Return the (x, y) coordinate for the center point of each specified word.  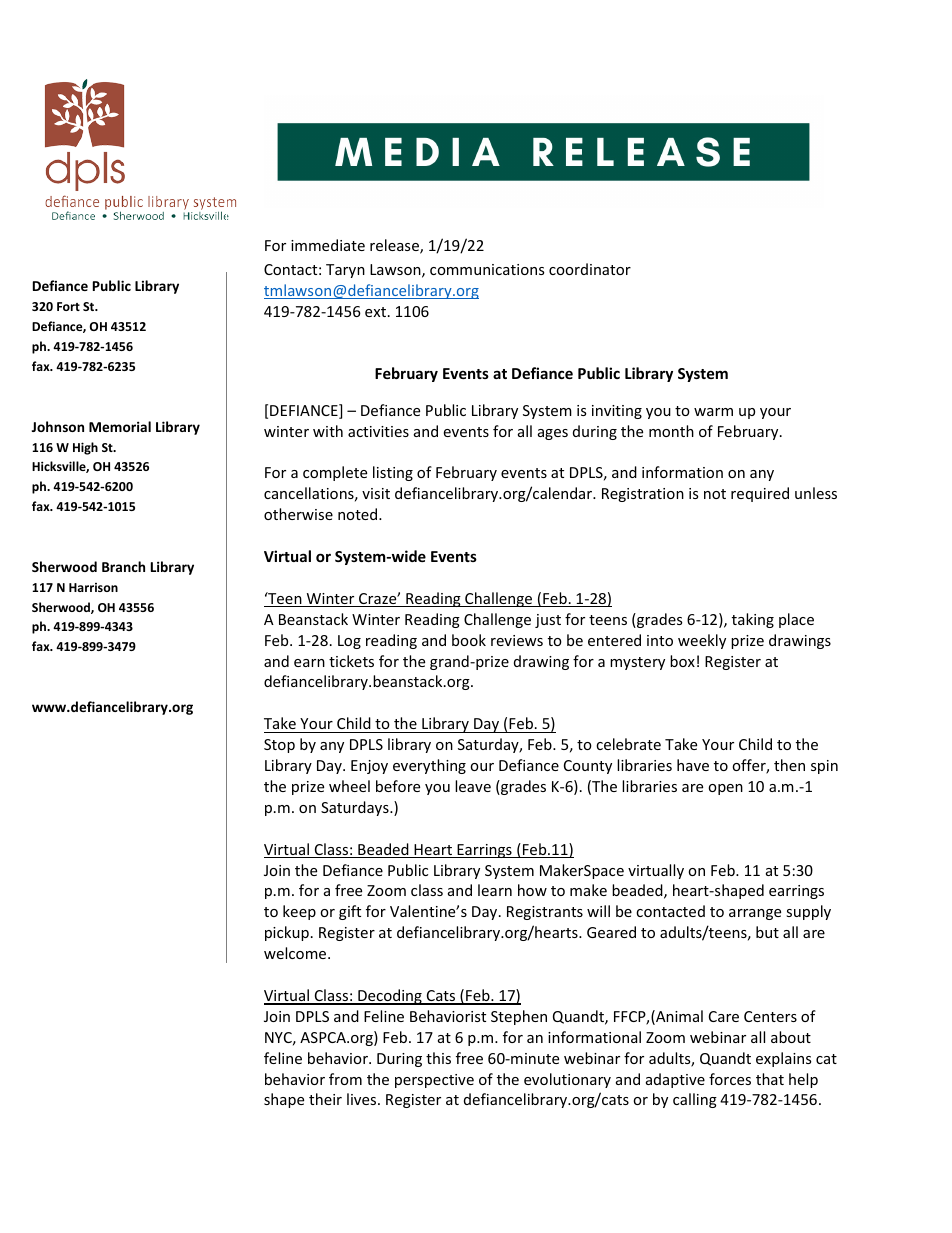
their (325, 1099)
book (469, 640)
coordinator (590, 269)
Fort (68, 306)
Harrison (93, 587)
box (682, 661)
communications (487, 269)
